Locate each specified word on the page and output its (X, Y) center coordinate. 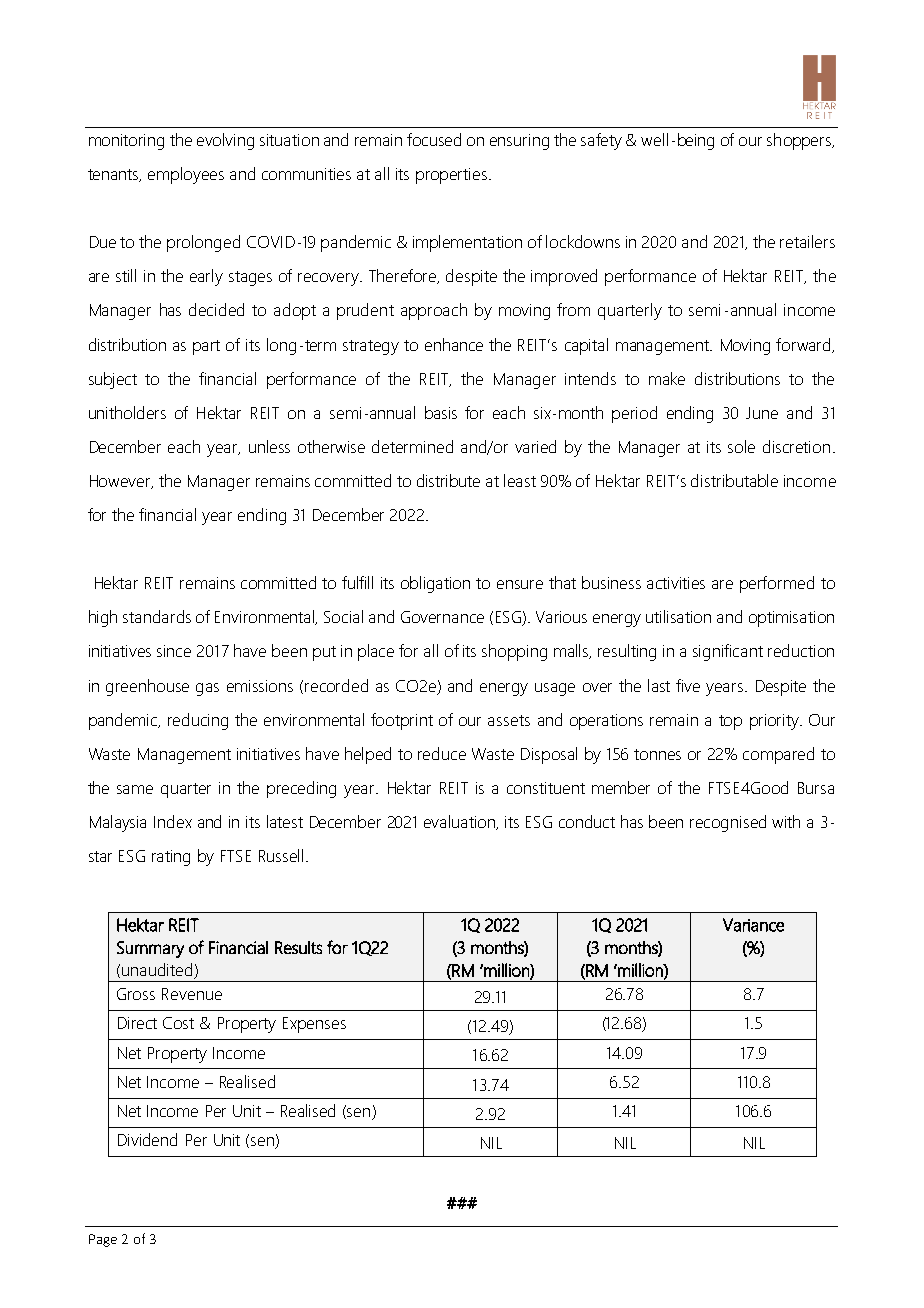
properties (451, 176)
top (730, 722)
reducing (198, 721)
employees (186, 175)
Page (103, 1240)
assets (509, 720)
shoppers (800, 141)
